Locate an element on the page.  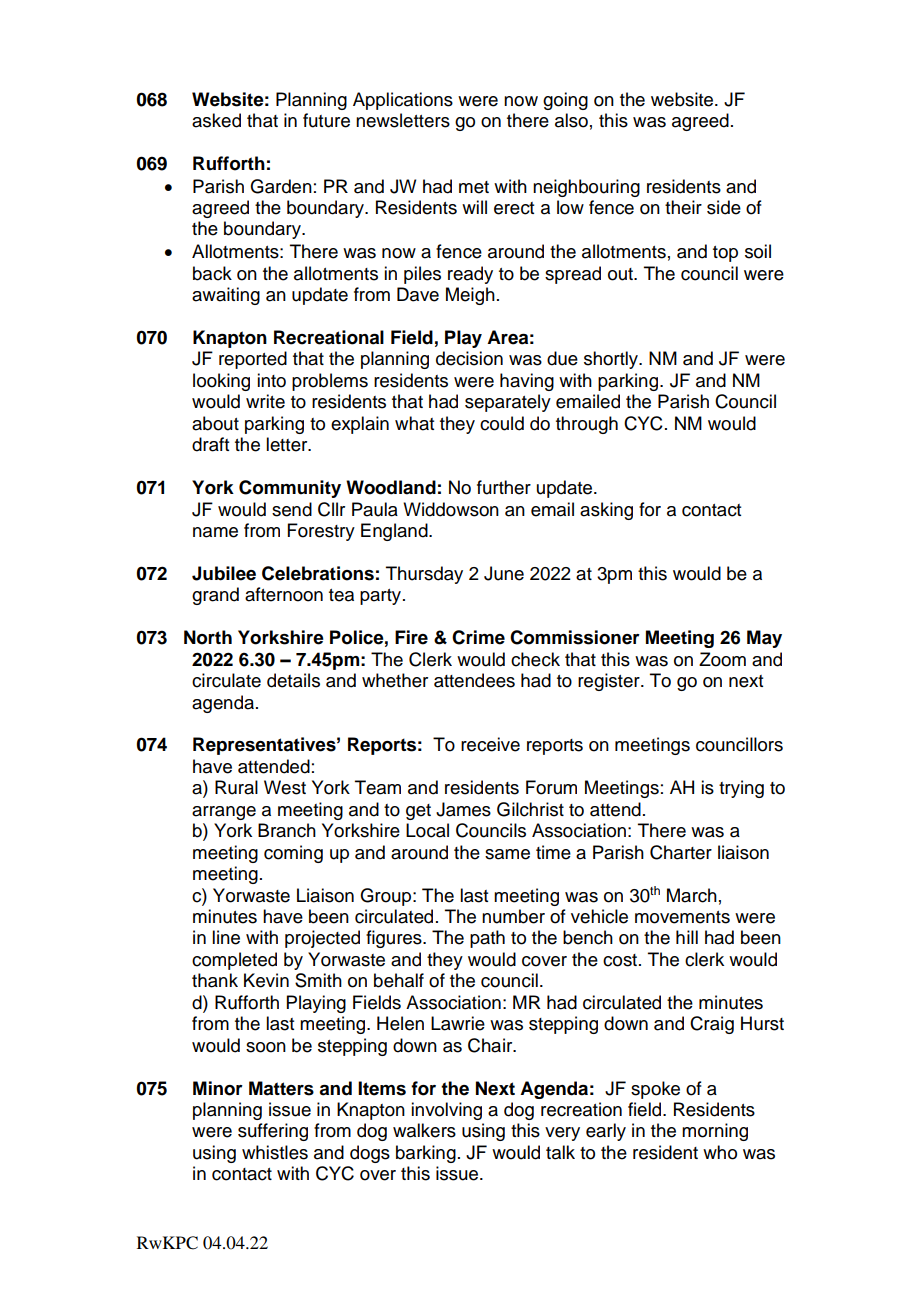
met is located at coordinates (474, 187).
